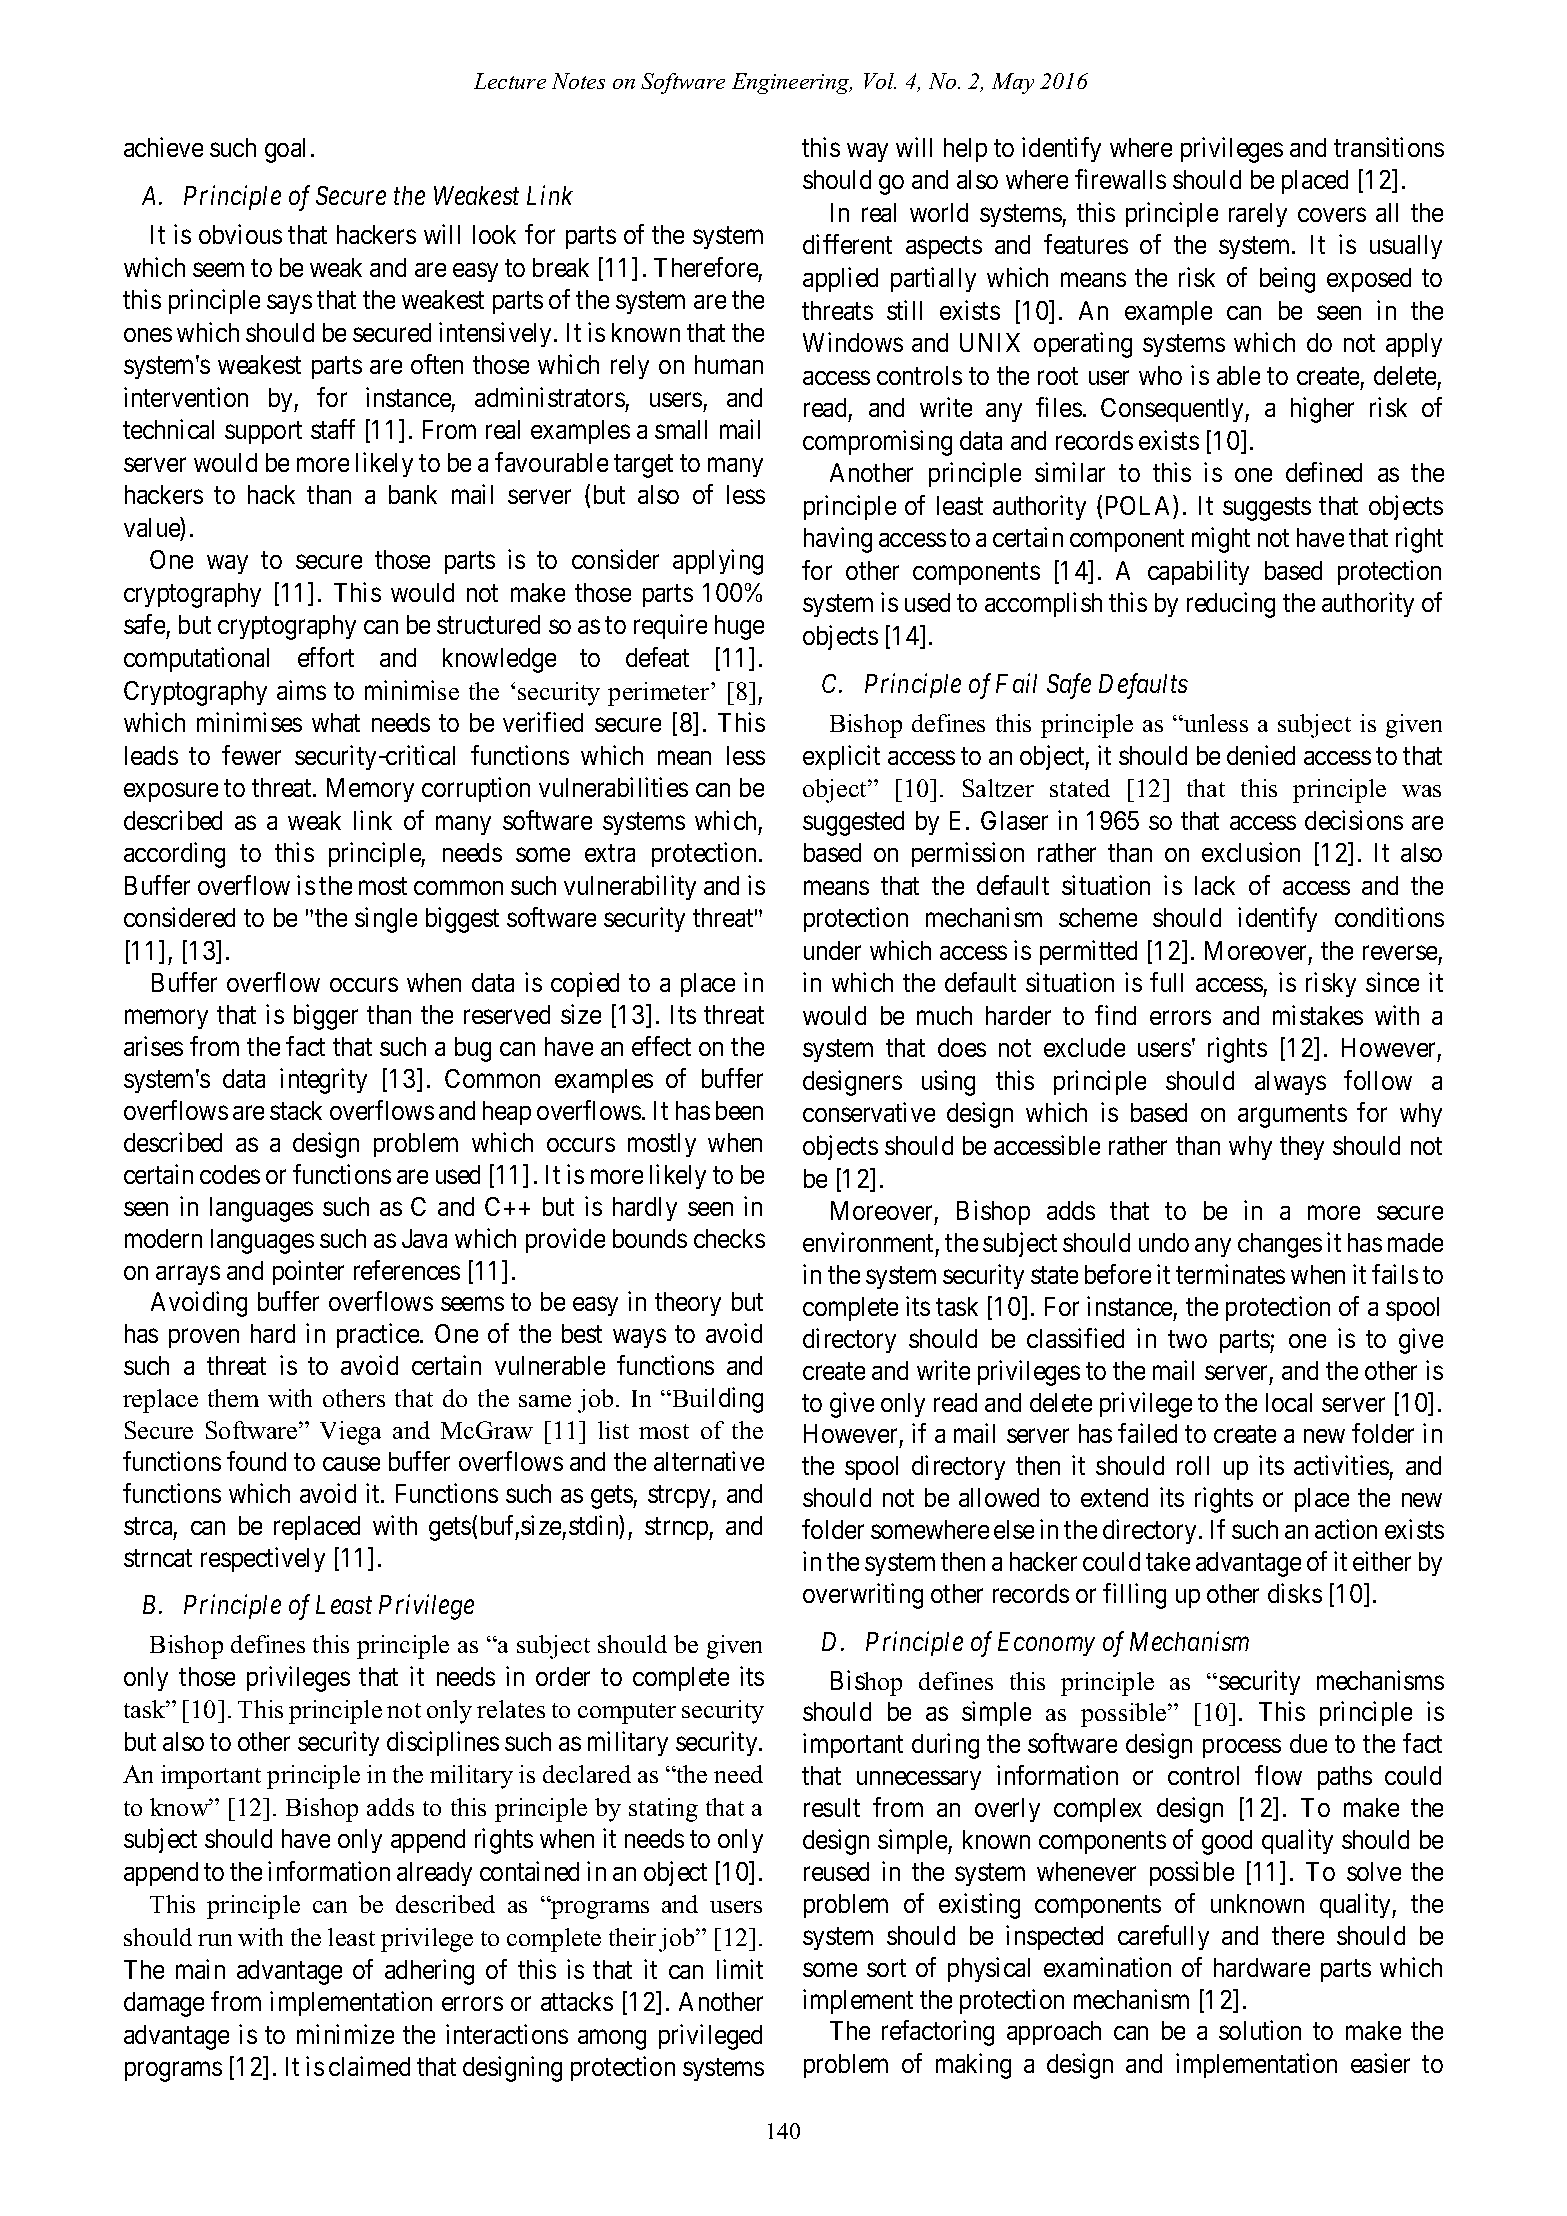  Describe the element at coordinates (1261, 755) in the screenshot. I see `denied` at that location.
